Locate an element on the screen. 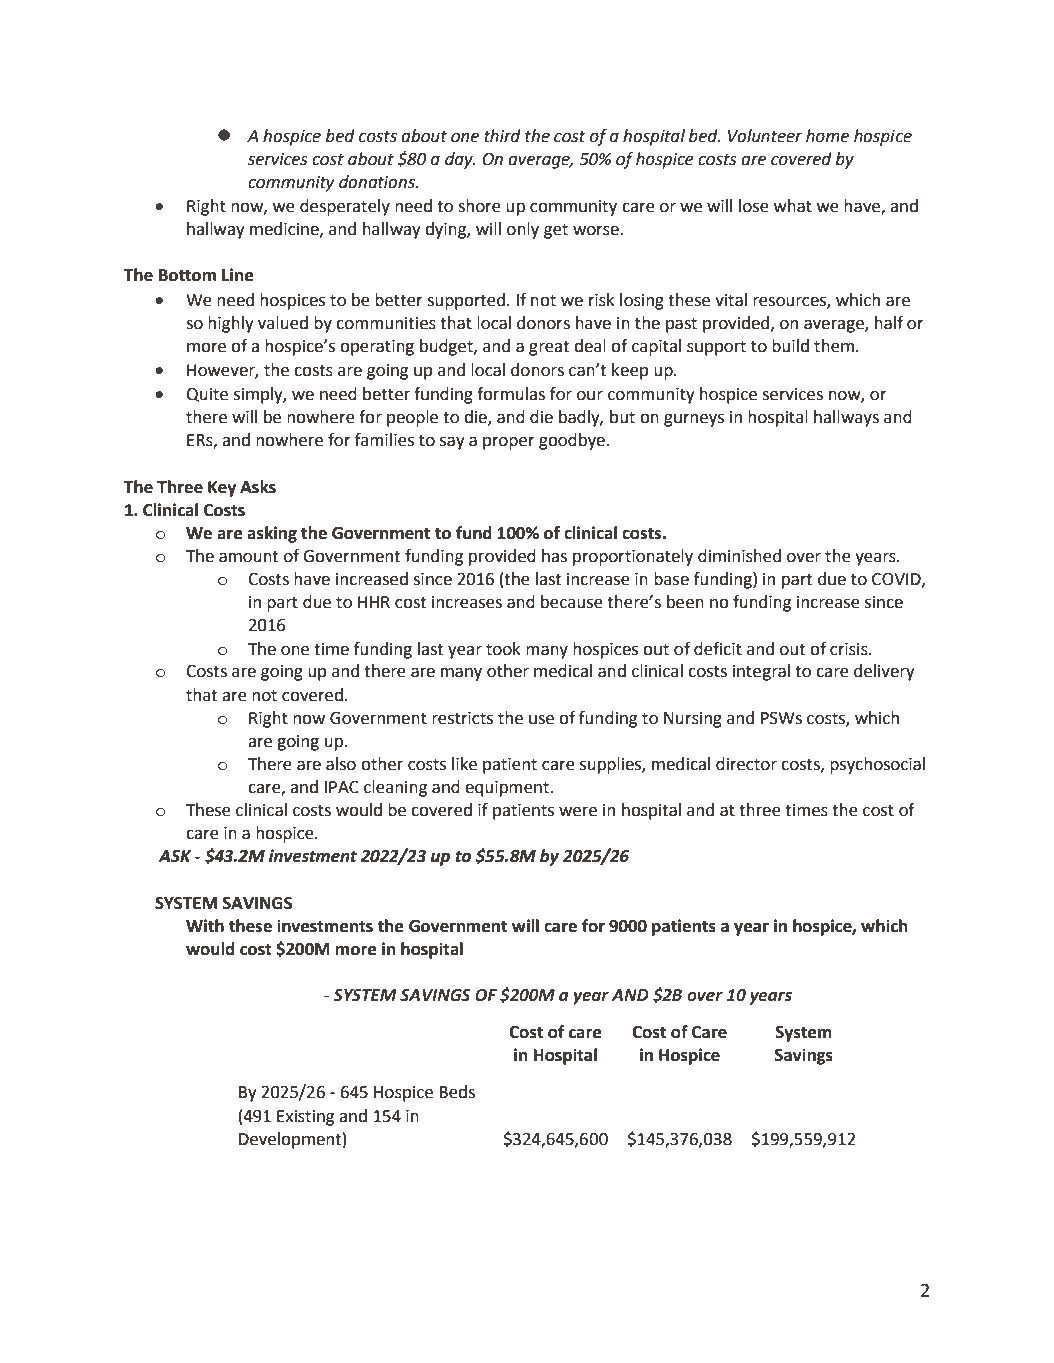  amount is located at coordinates (248, 557).
